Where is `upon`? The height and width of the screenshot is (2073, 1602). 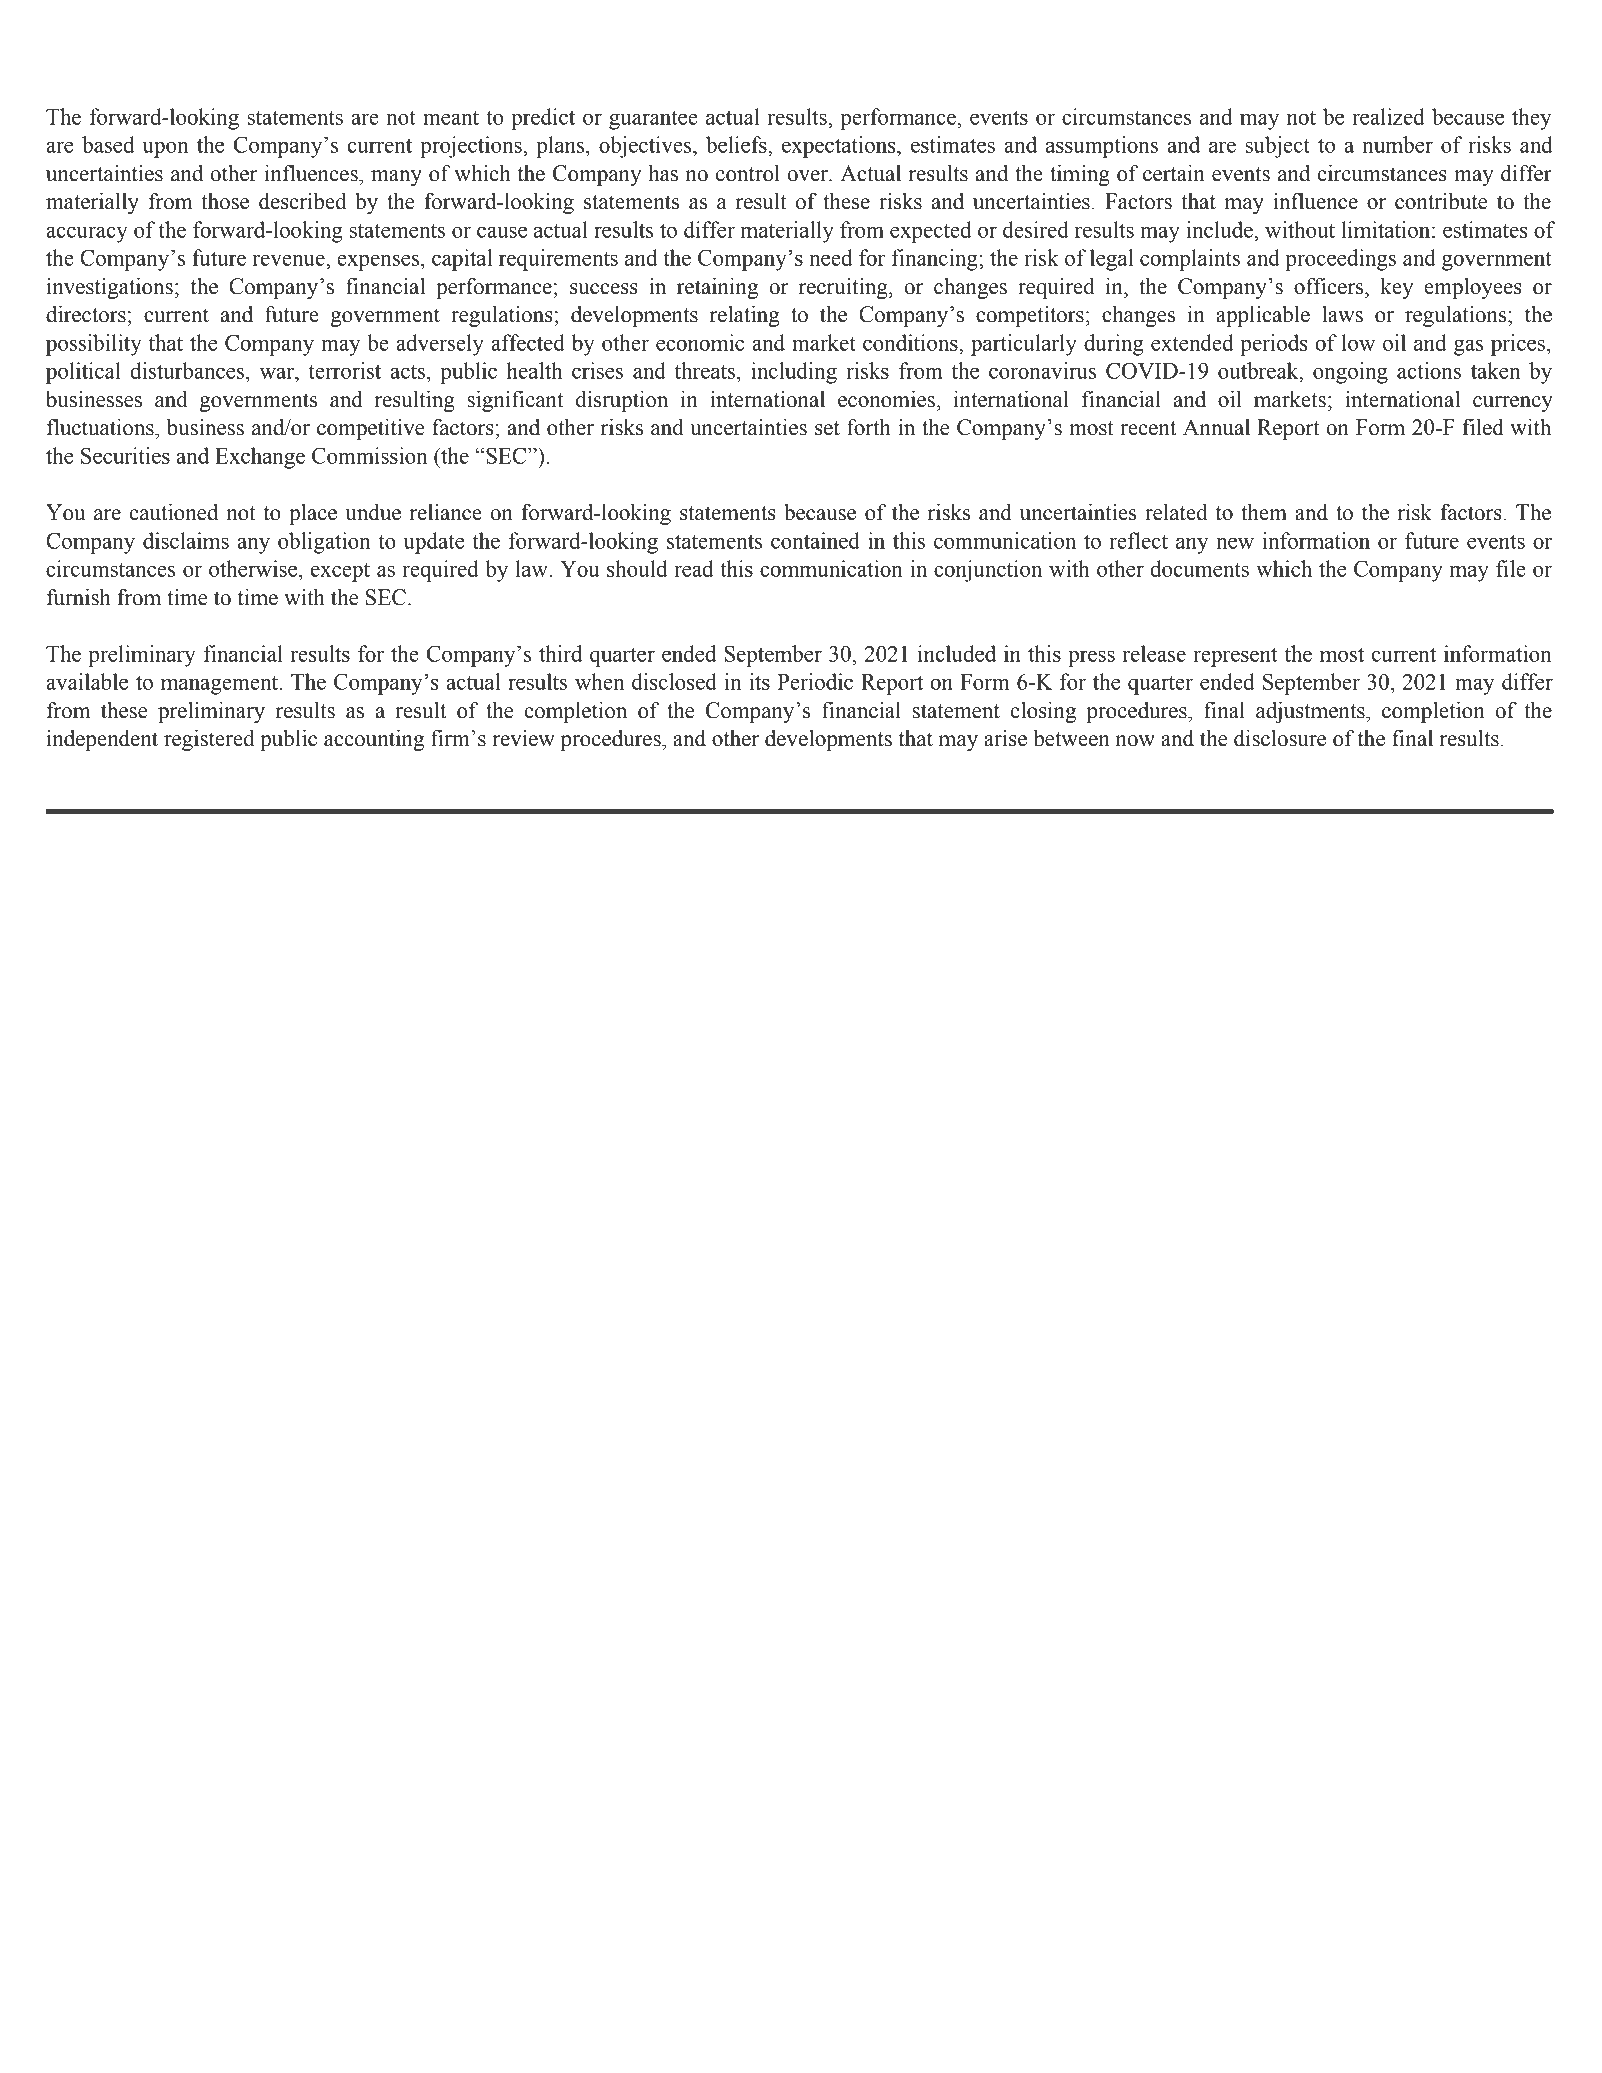
upon is located at coordinates (165, 149).
